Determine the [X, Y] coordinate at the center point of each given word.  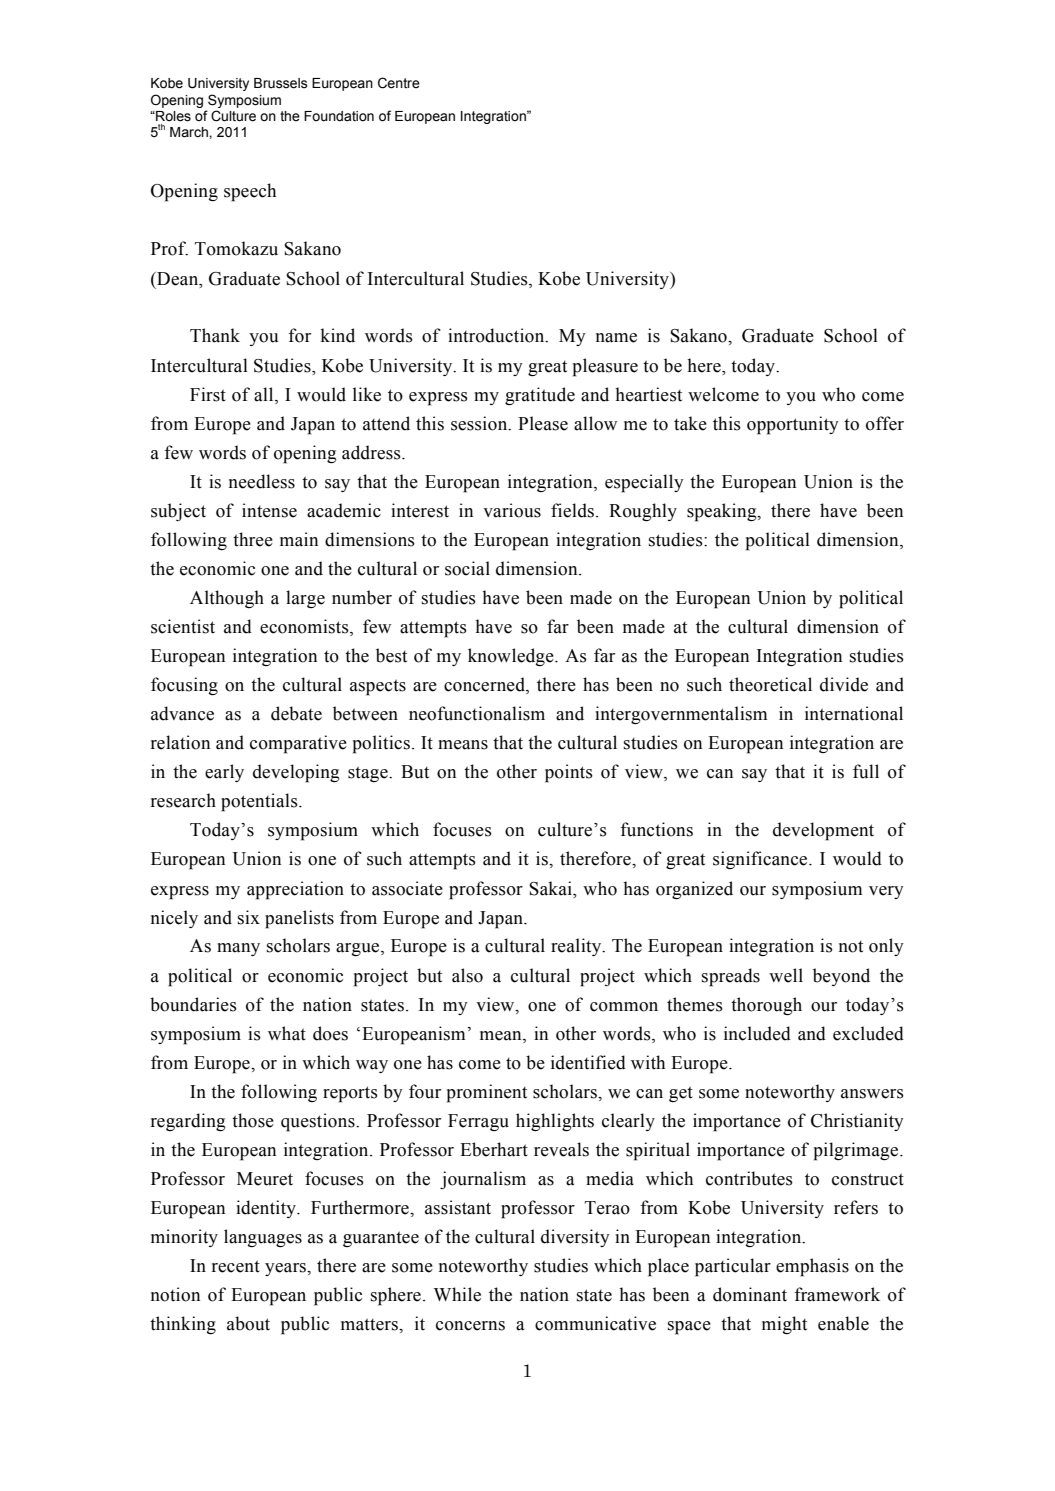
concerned [485, 685]
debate [296, 713]
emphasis [812, 1267]
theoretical [770, 684]
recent [236, 1266]
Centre [399, 83]
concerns [470, 1326]
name [616, 338]
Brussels [281, 83]
